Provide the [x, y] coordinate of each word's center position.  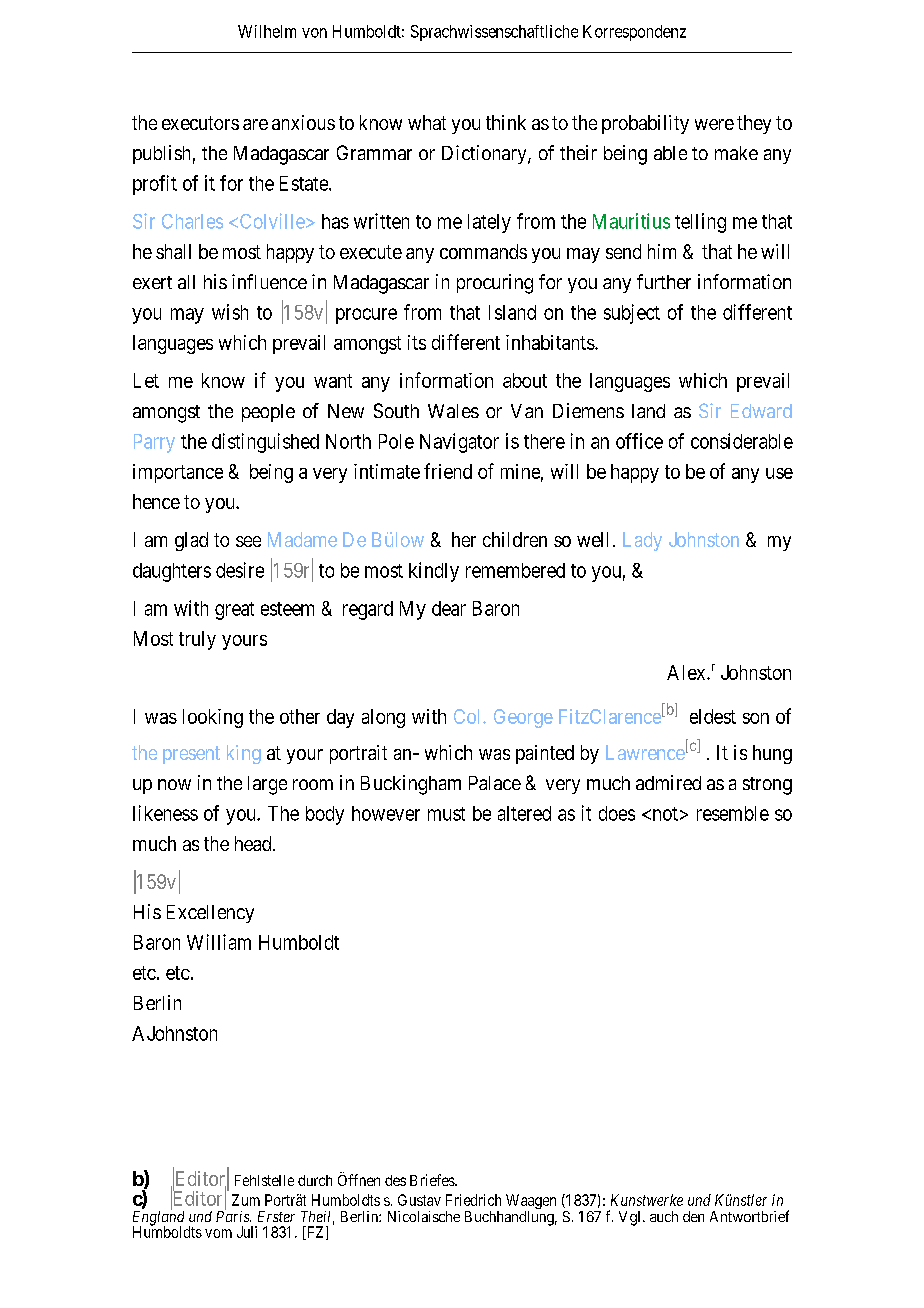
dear [449, 608]
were [714, 124]
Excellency [210, 914]
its [417, 342]
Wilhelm [267, 31]
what [427, 122]
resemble [733, 813]
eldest [713, 716]
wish [230, 312]
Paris [233, 1216]
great [234, 611]
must [446, 814]
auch [664, 1216]
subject [632, 314]
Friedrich [473, 1200]
